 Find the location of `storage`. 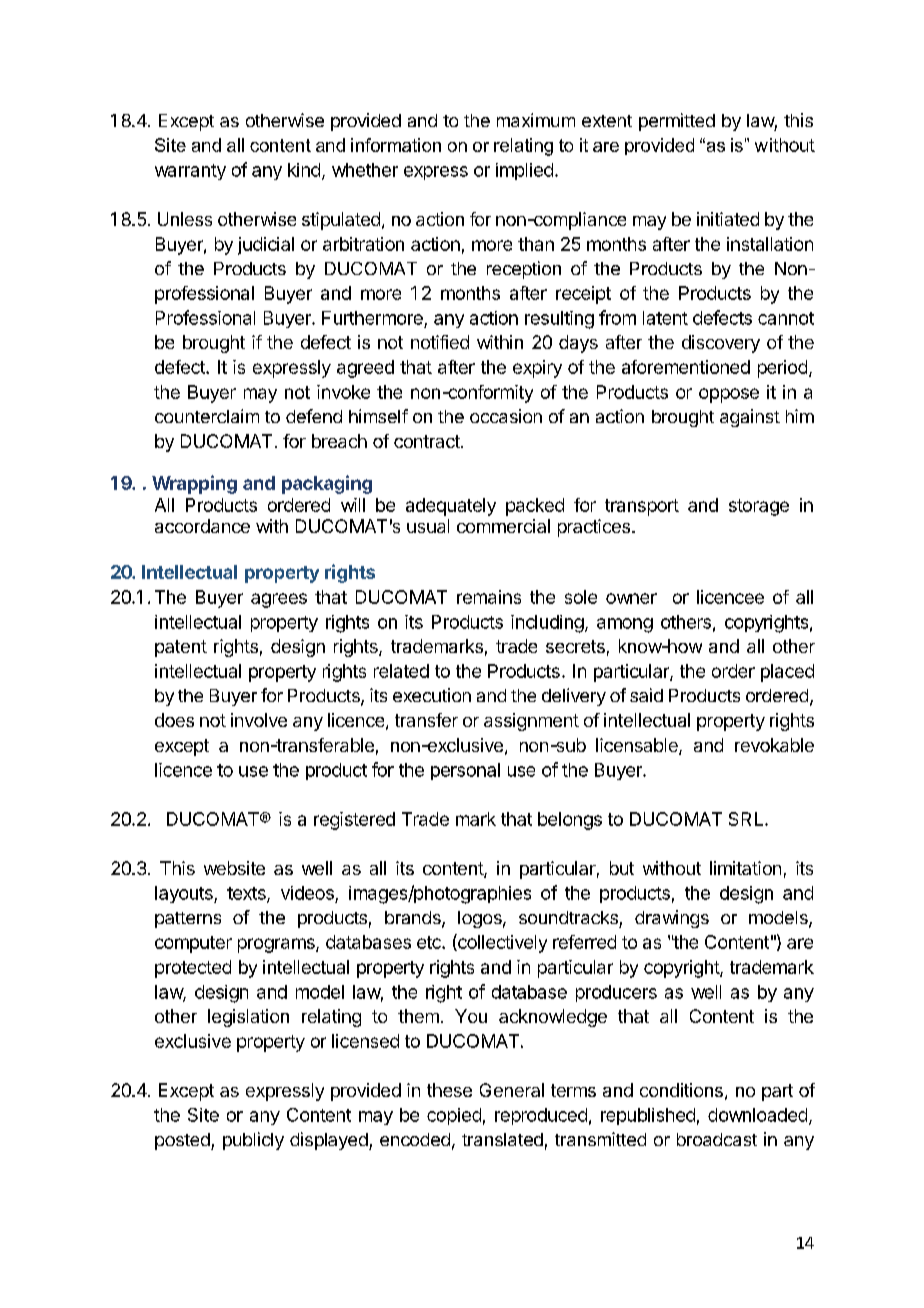

storage is located at coordinates (759, 507).
